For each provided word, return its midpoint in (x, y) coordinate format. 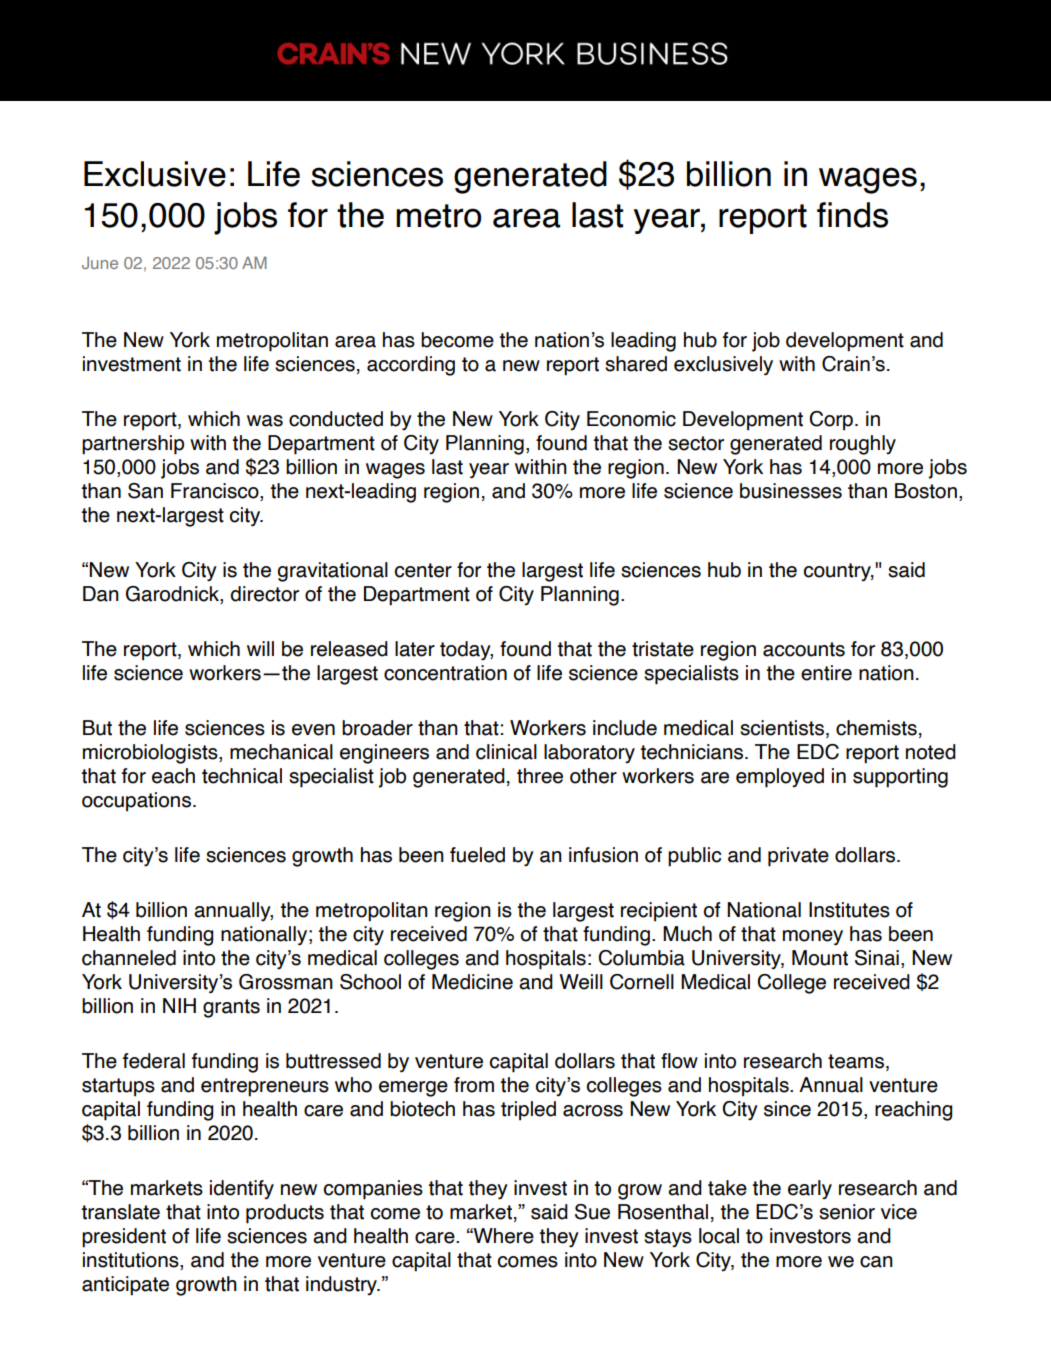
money (813, 937)
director (264, 594)
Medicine (472, 982)
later (415, 649)
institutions (132, 1261)
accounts (804, 649)
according (411, 366)
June (100, 263)
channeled (129, 958)
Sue (592, 1212)
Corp (831, 421)
